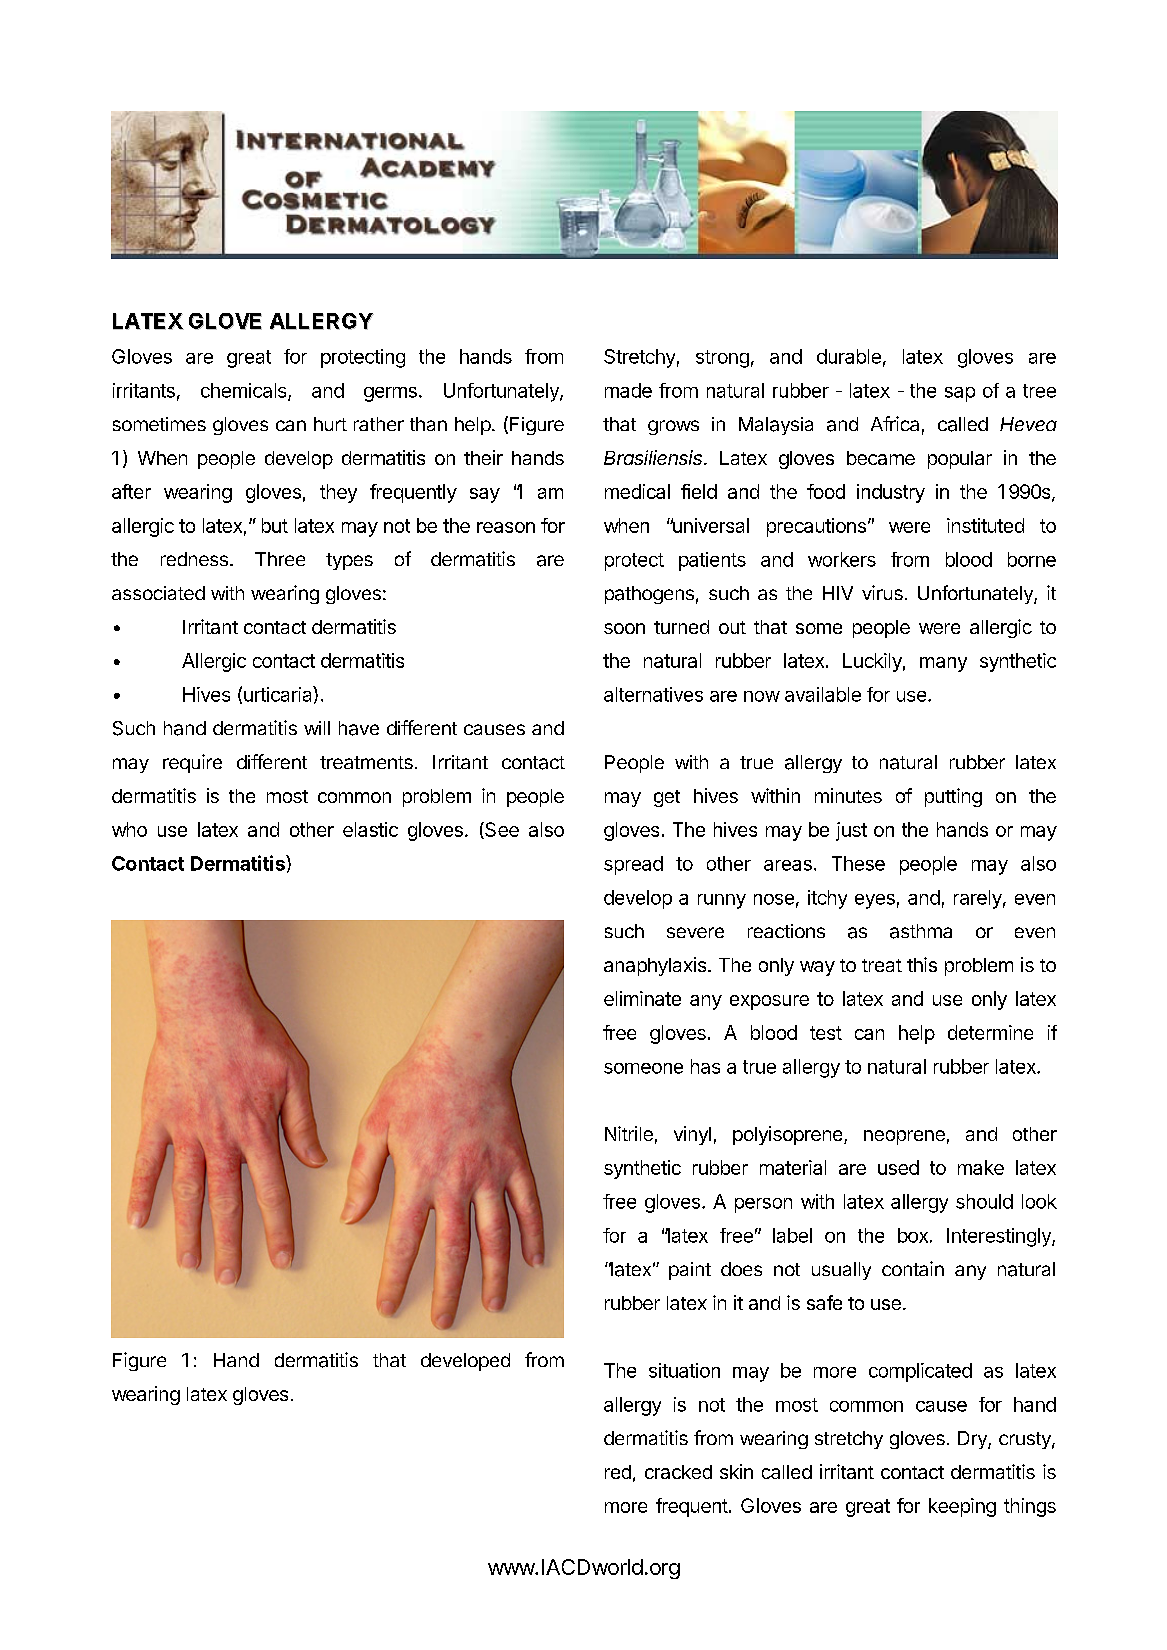 Image resolution: width=1167 pixels, height=1650 pixels. Describe the element at coordinates (129, 829) in the screenshot. I see `who` at that location.
